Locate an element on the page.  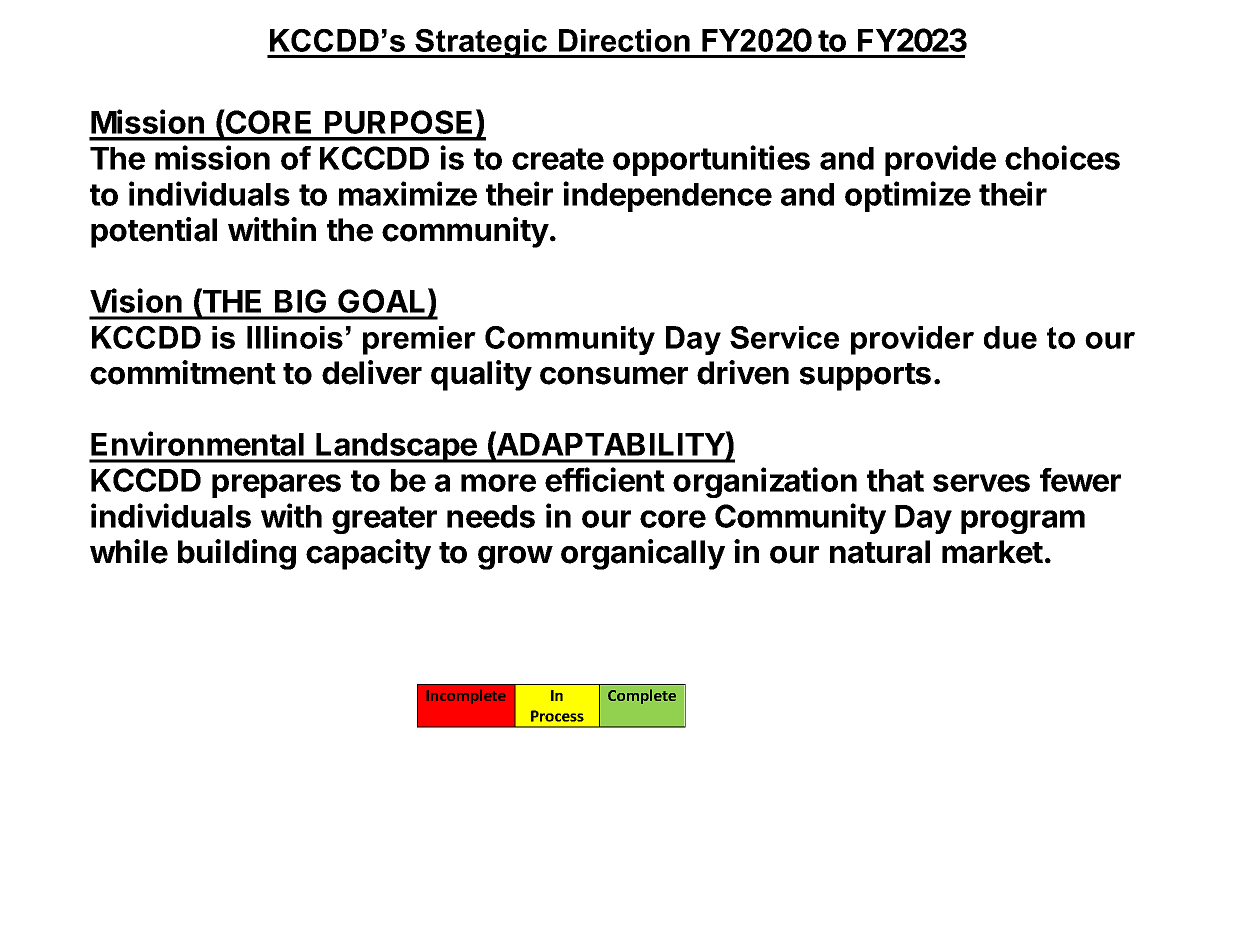
choices is located at coordinates (1062, 157).
